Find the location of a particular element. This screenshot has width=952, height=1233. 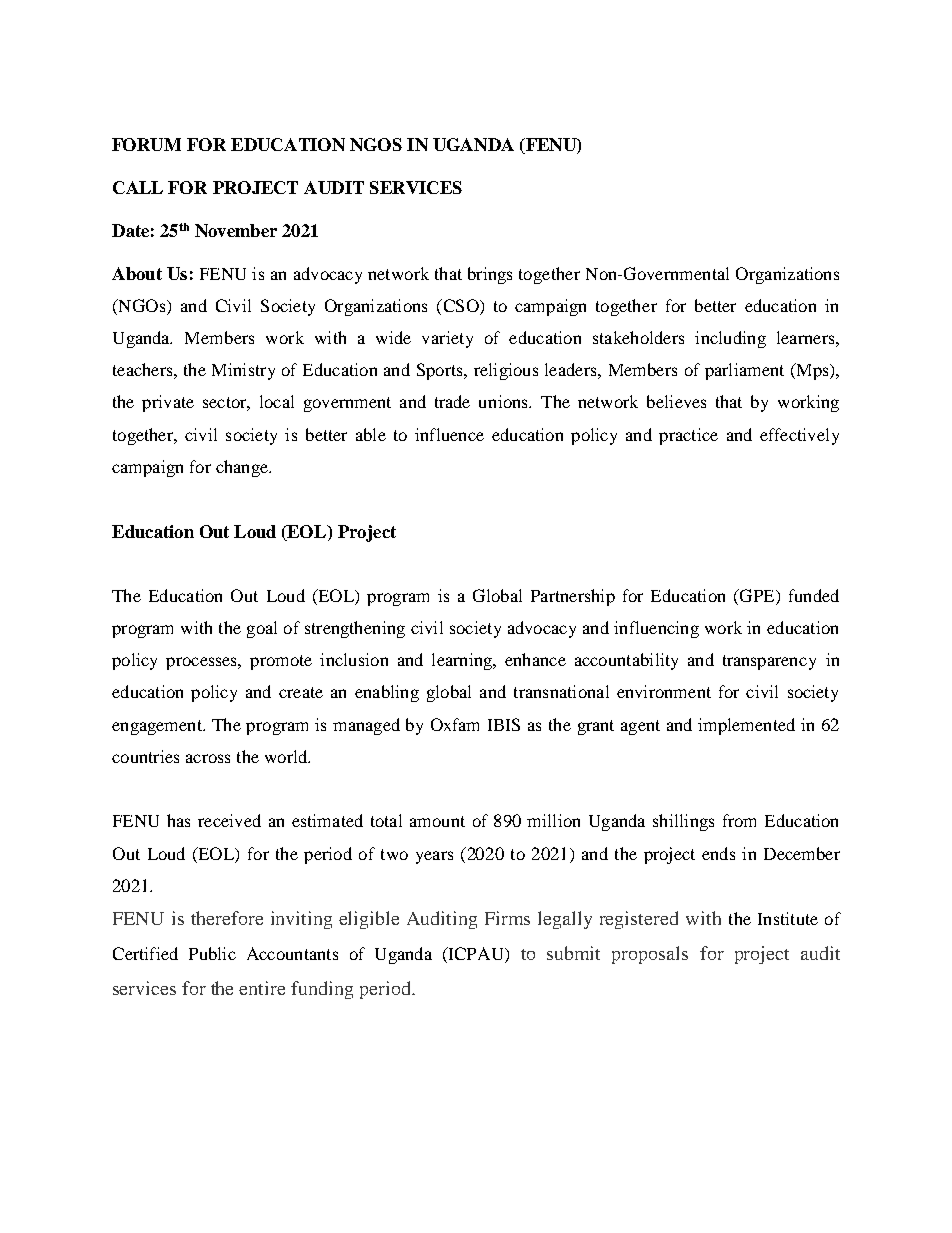

Firms is located at coordinates (507, 918).
